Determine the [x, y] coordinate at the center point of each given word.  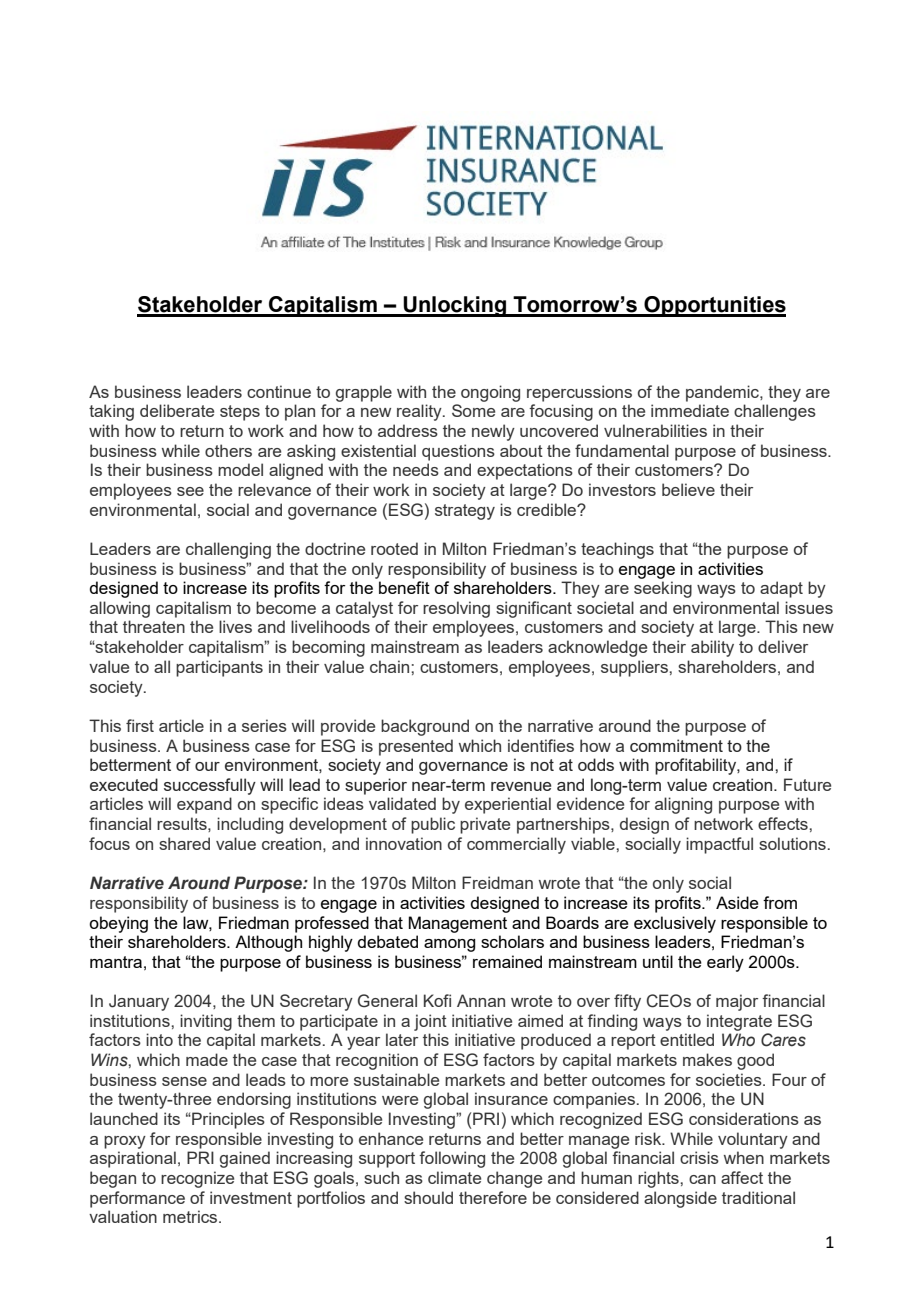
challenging [228, 550]
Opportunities [714, 306]
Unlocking [454, 306]
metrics [191, 1216]
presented [416, 747]
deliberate [177, 410]
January [139, 1002]
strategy [465, 512]
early [725, 963]
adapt [781, 589]
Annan [481, 1000]
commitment [676, 745]
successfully [210, 786]
